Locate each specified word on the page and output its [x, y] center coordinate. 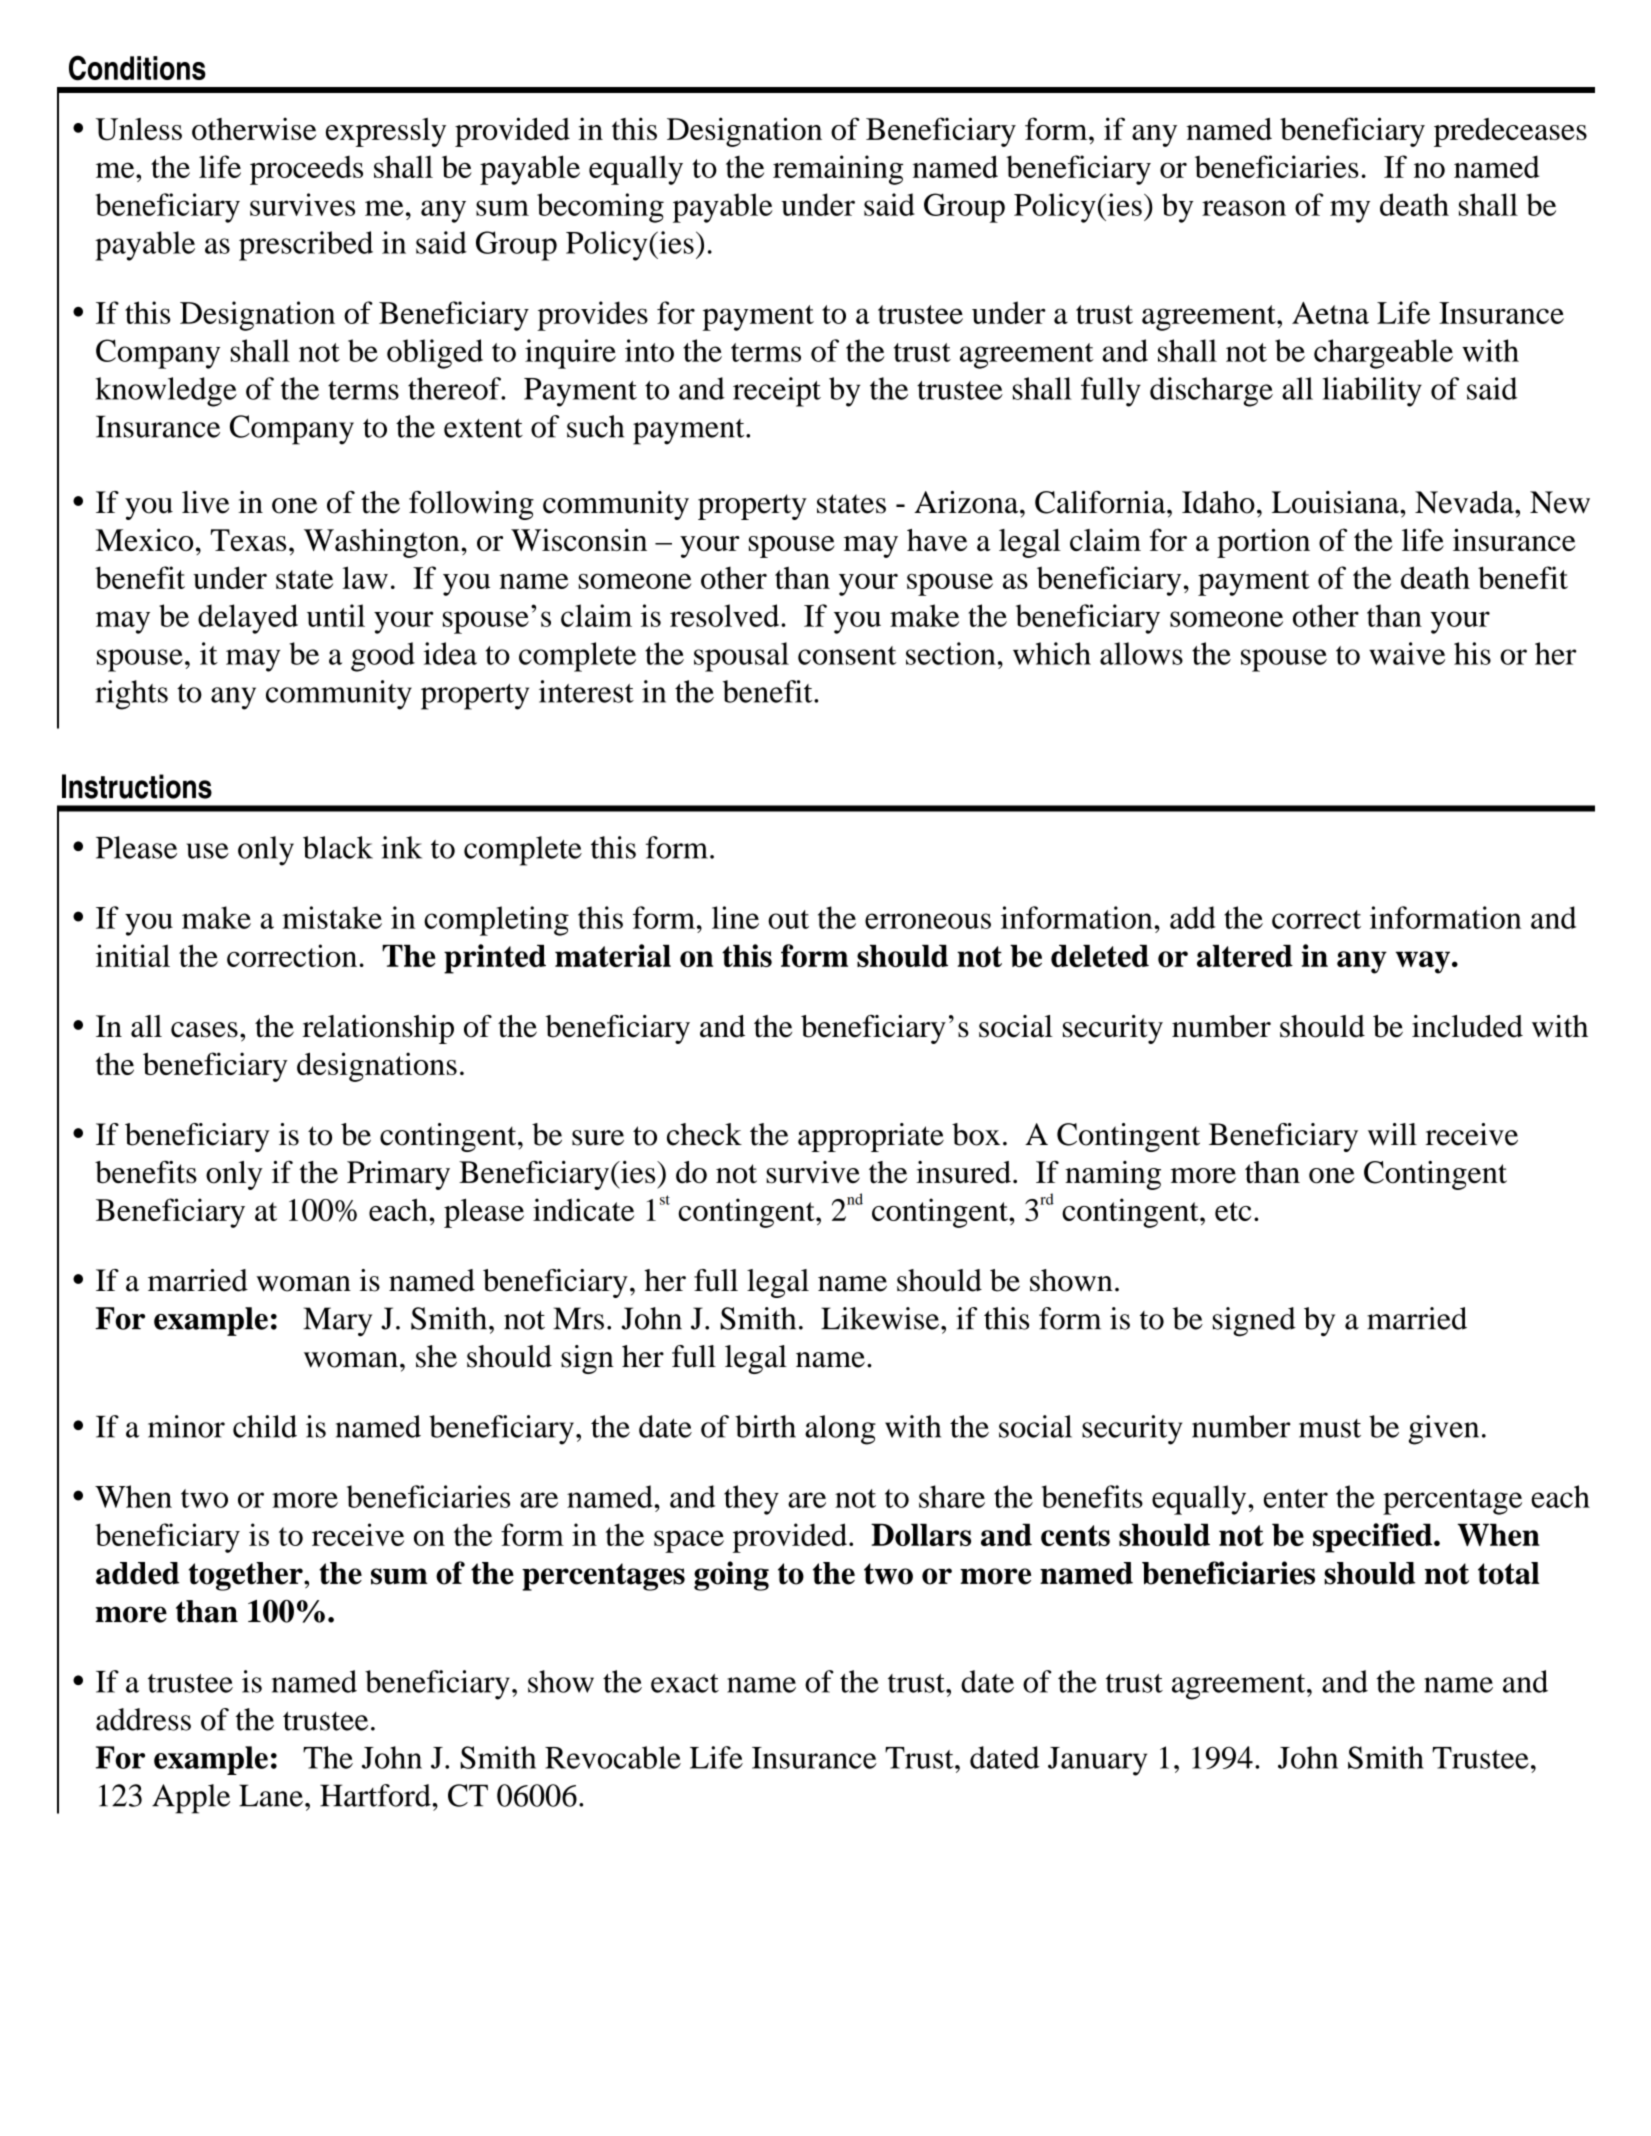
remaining [838, 170]
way [1422, 962]
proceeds [306, 170]
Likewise [881, 1318]
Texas [248, 540]
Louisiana [1336, 502]
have [937, 540]
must [1330, 1428]
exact [685, 1683]
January [1097, 1761]
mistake [332, 917]
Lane [271, 1795]
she [436, 1356]
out [788, 919]
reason [1244, 208]
